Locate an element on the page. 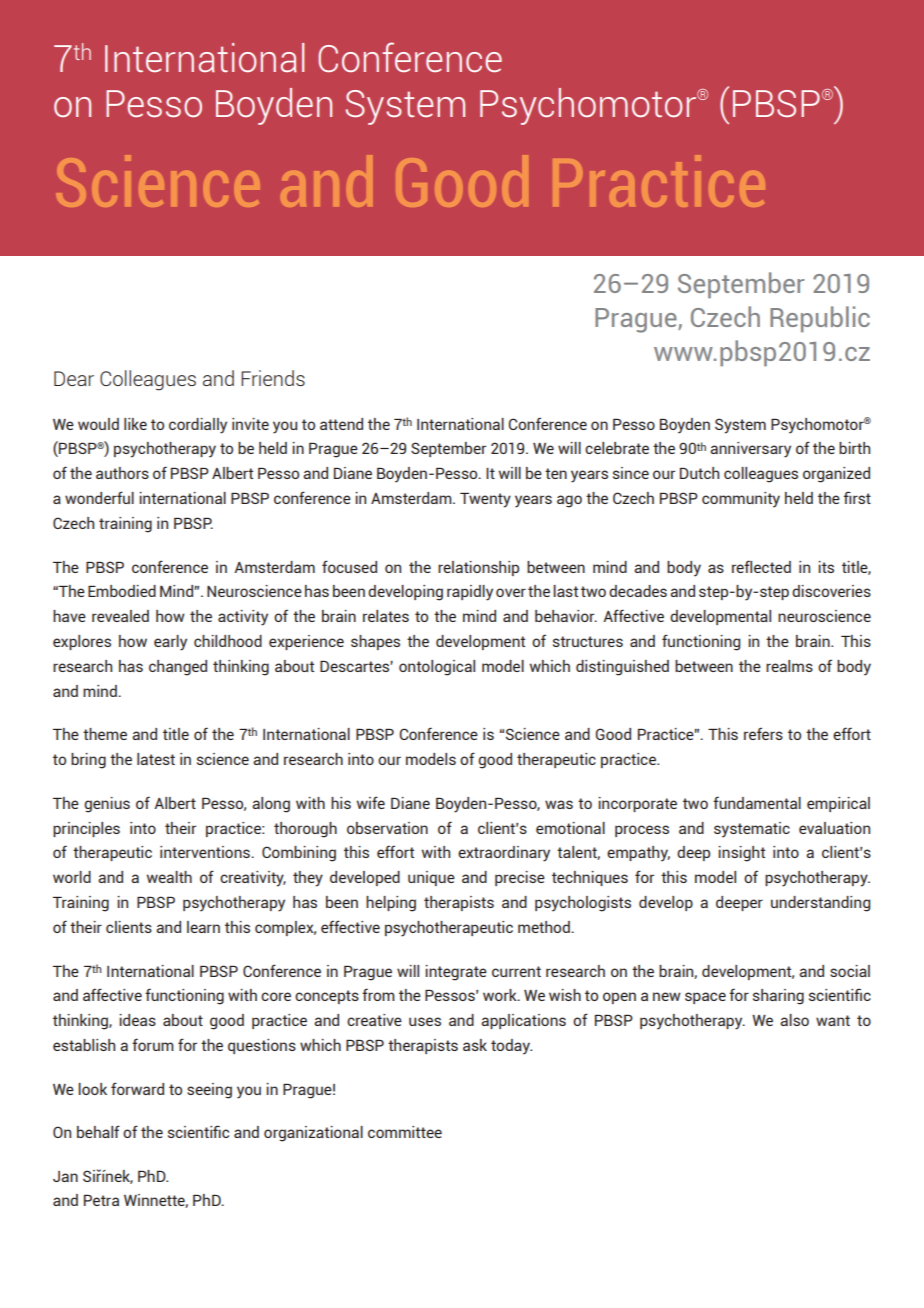 Image resolution: width=924 pixels, height=1308 pixels. integrate is located at coordinates (456, 973).
